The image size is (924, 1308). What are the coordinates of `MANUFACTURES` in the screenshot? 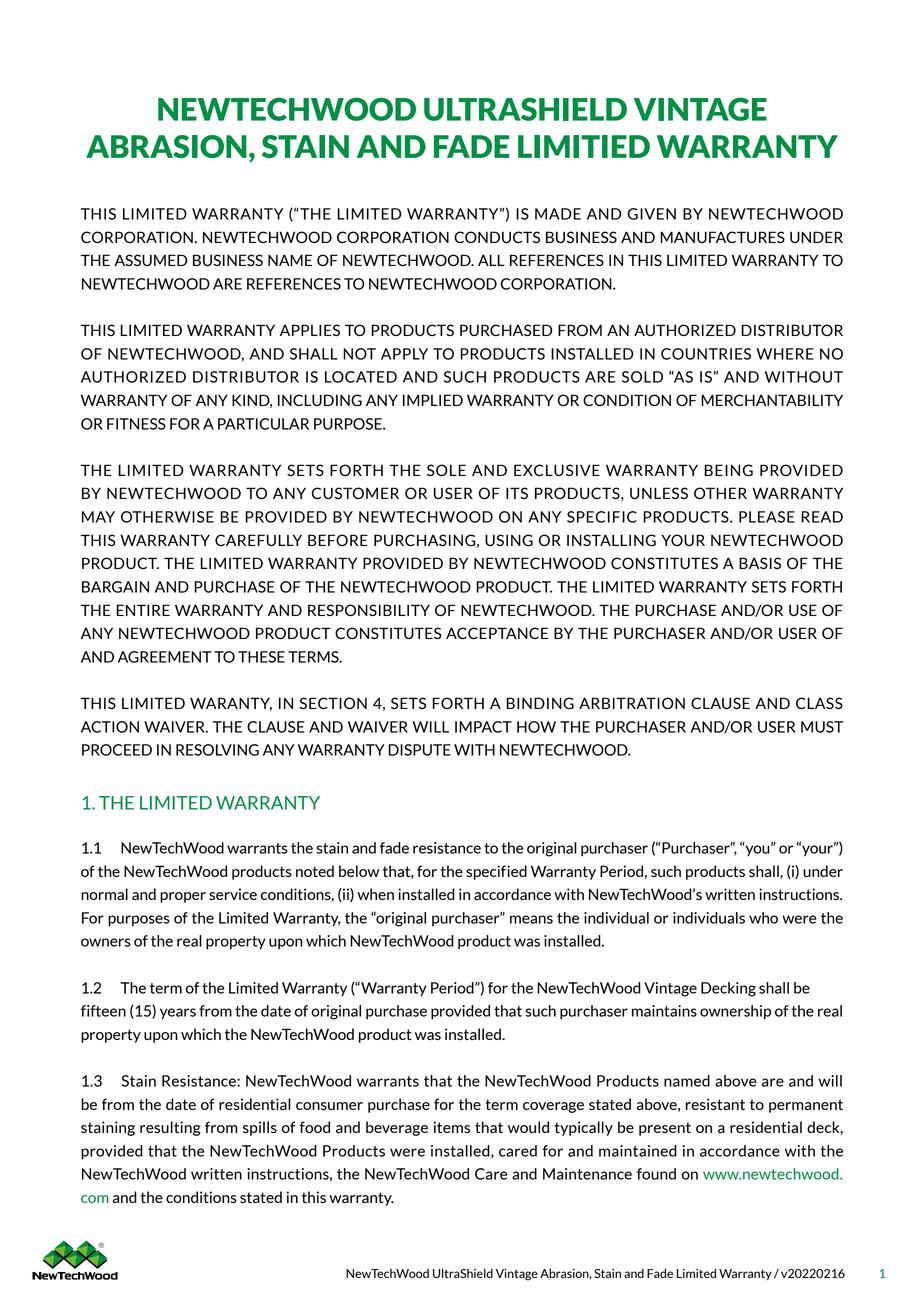 It's located at (722, 237).
